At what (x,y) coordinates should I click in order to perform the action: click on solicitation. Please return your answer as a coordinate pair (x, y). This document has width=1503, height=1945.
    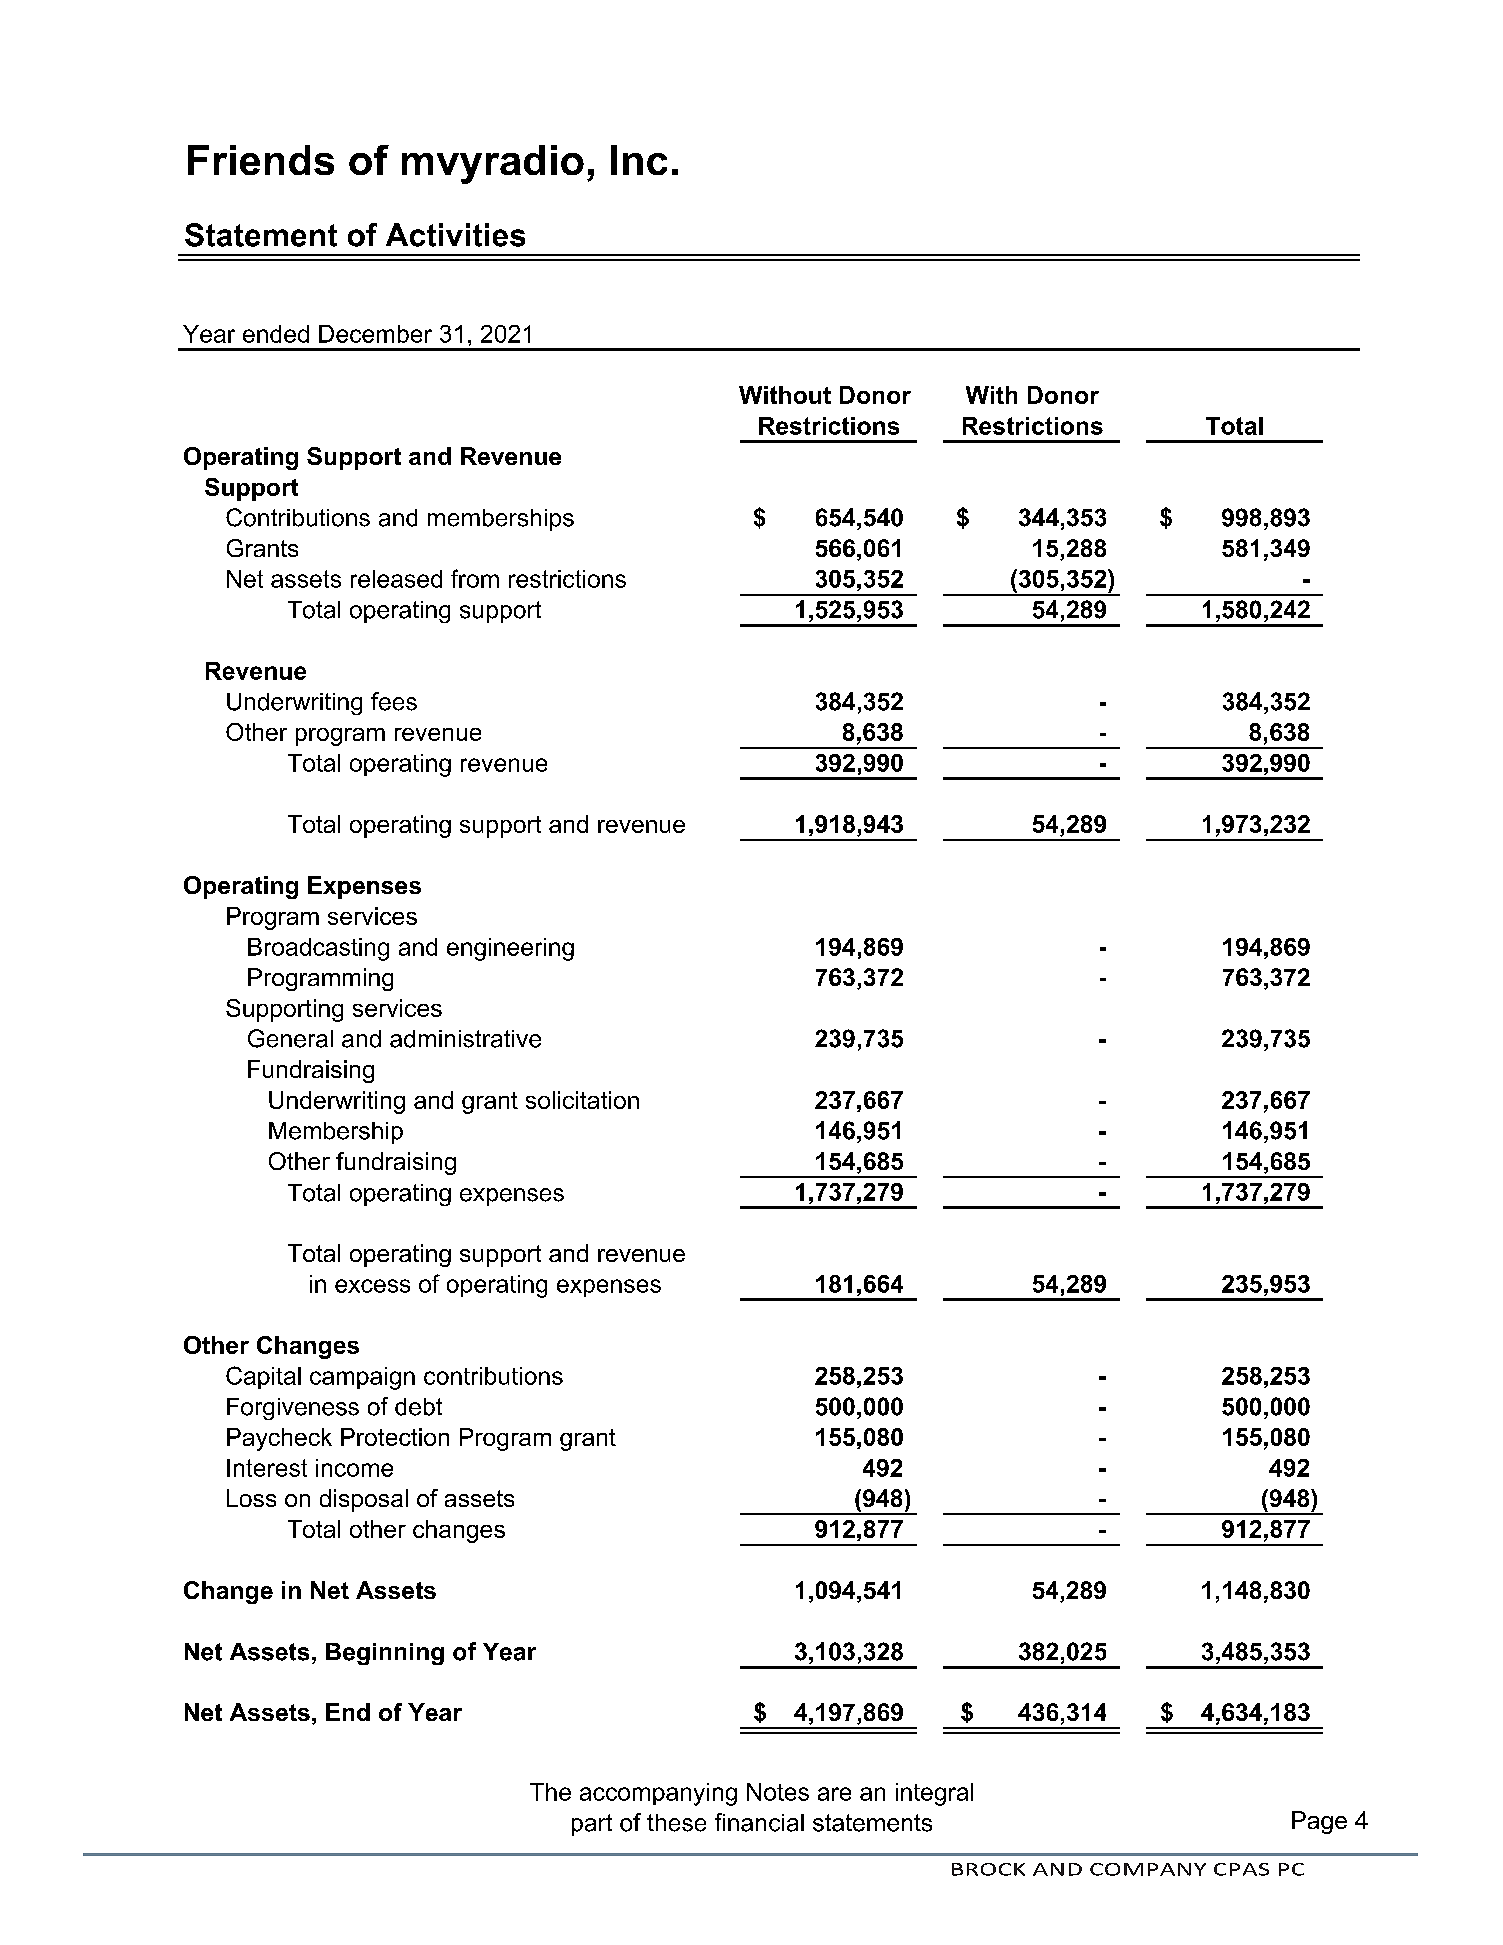
    Looking at the image, I should click on (582, 1100).
